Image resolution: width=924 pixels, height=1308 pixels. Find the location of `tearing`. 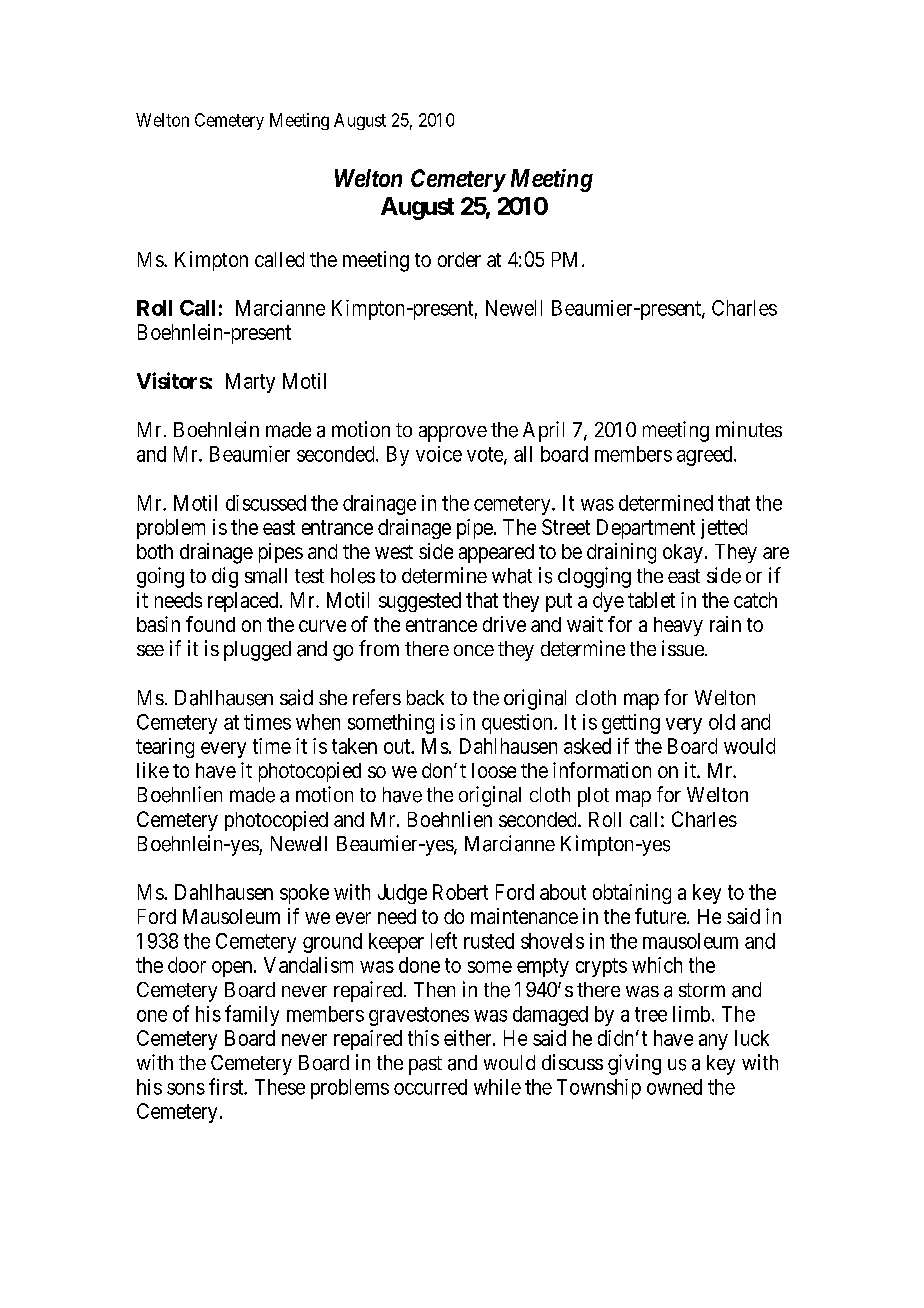

tearing is located at coordinates (165, 748).
